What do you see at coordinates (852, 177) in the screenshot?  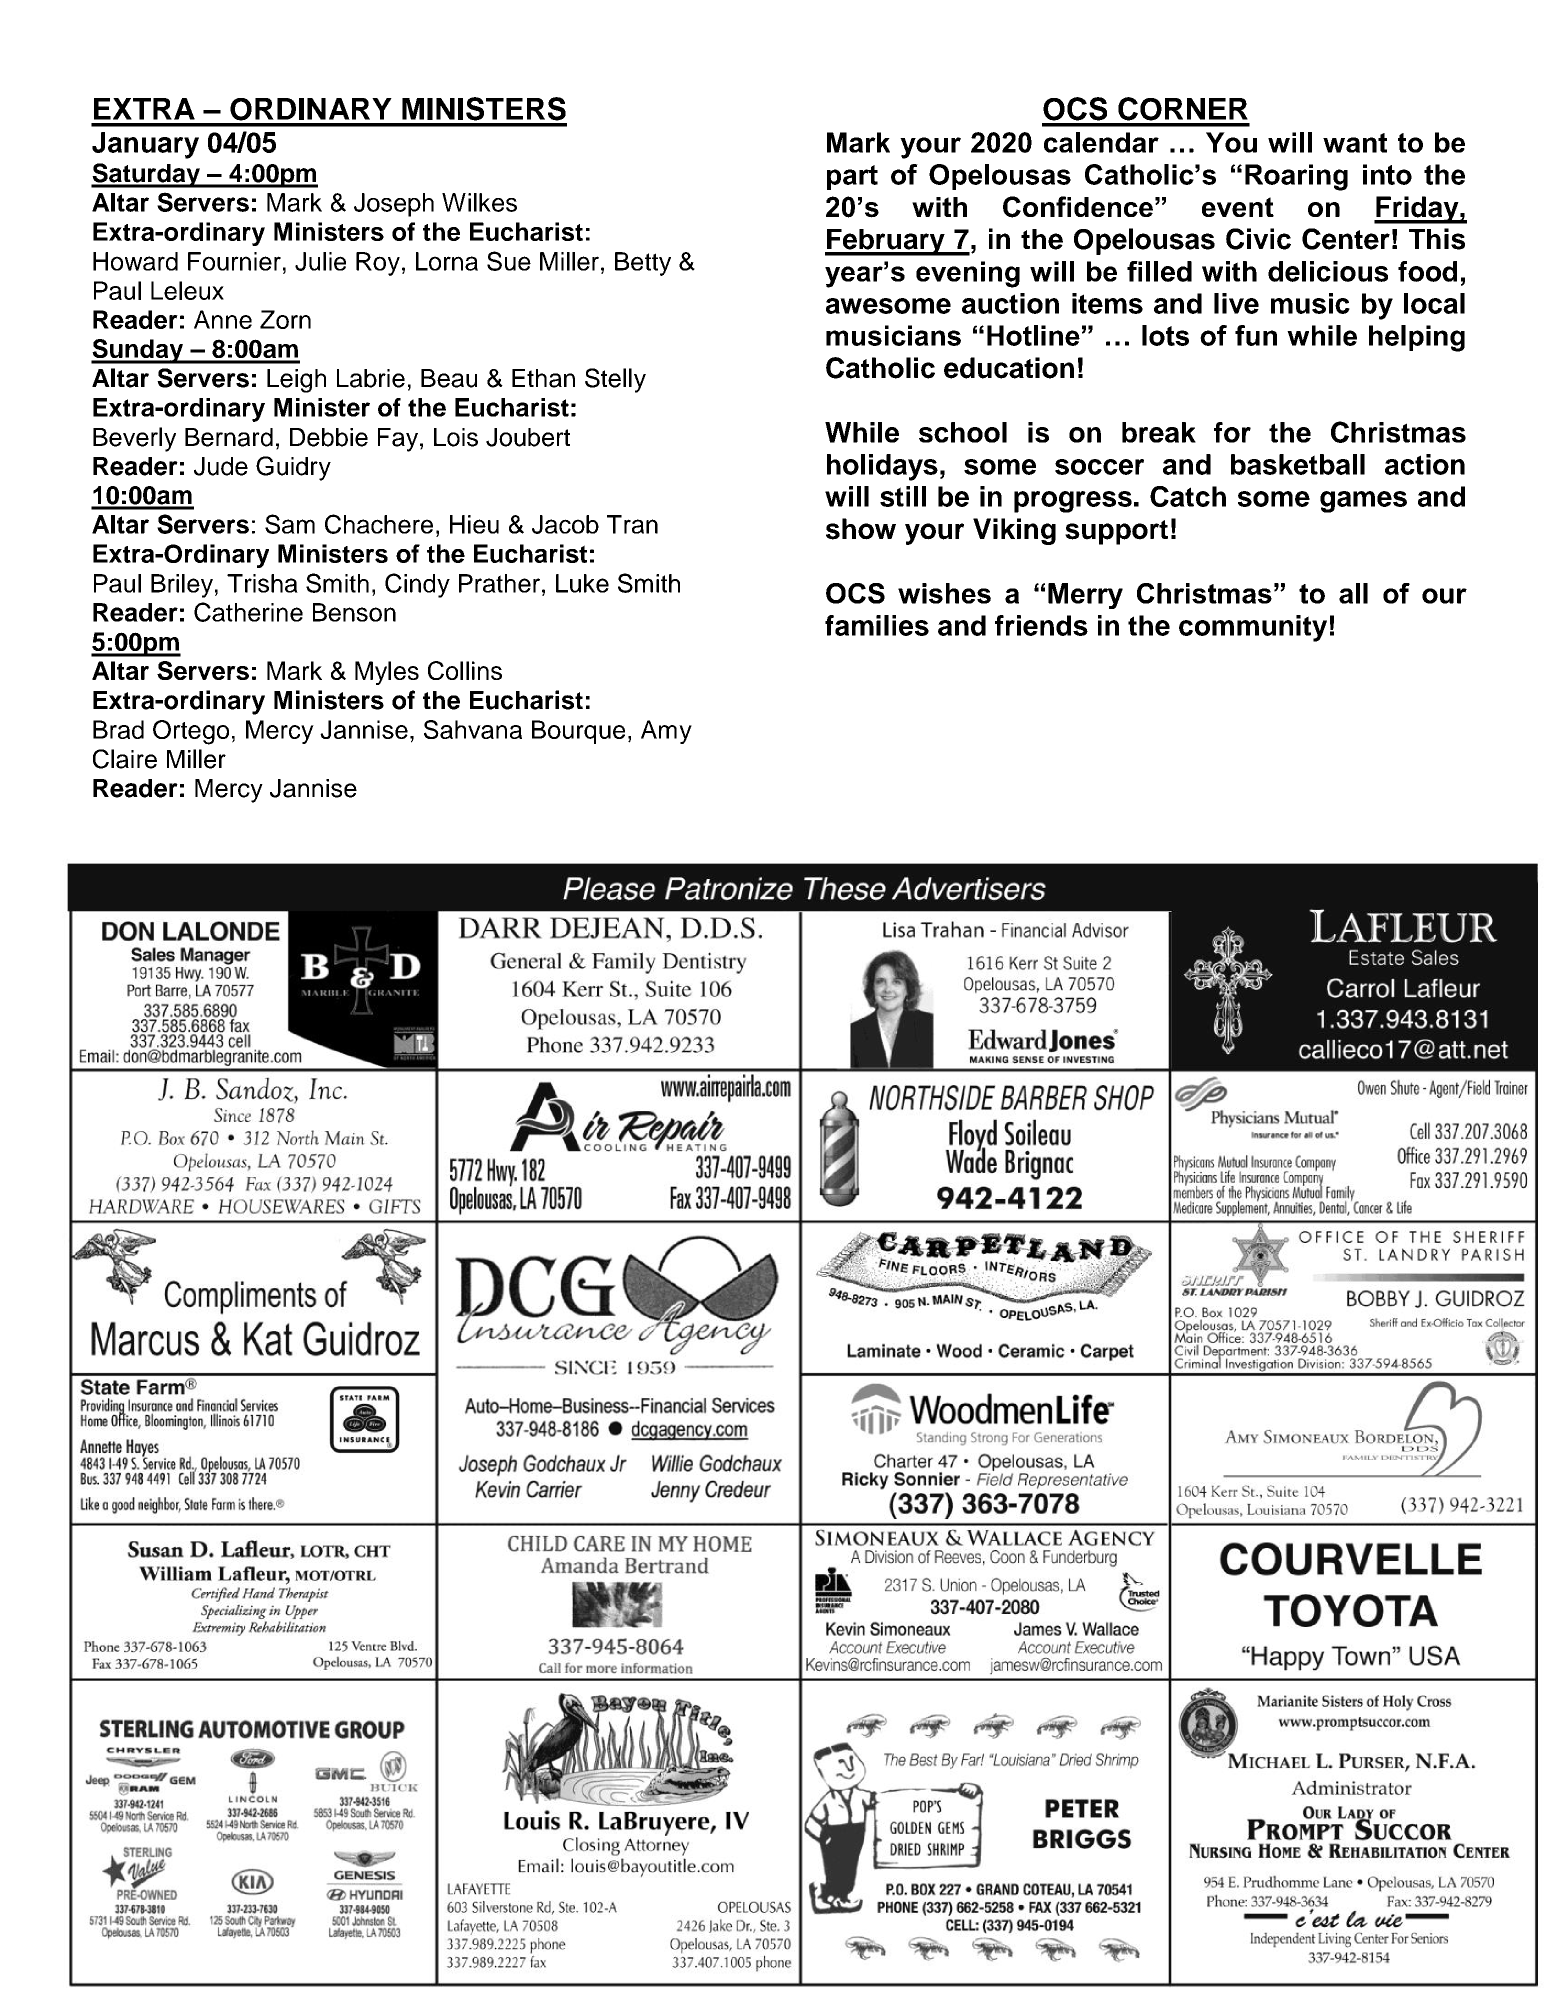 I see `part` at bounding box center [852, 177].
